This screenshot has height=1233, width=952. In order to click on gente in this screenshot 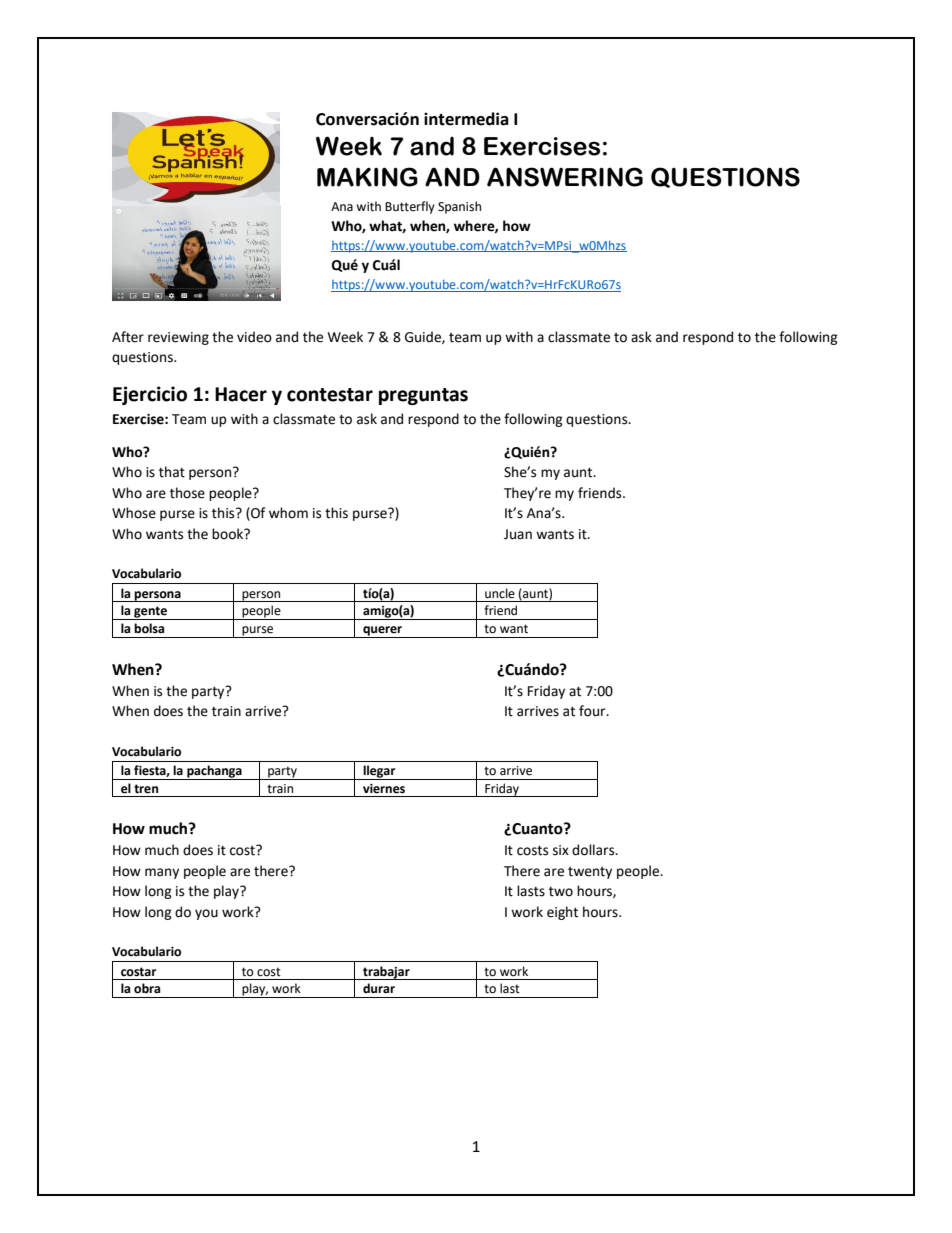, I will do `click(150, 613)`.
